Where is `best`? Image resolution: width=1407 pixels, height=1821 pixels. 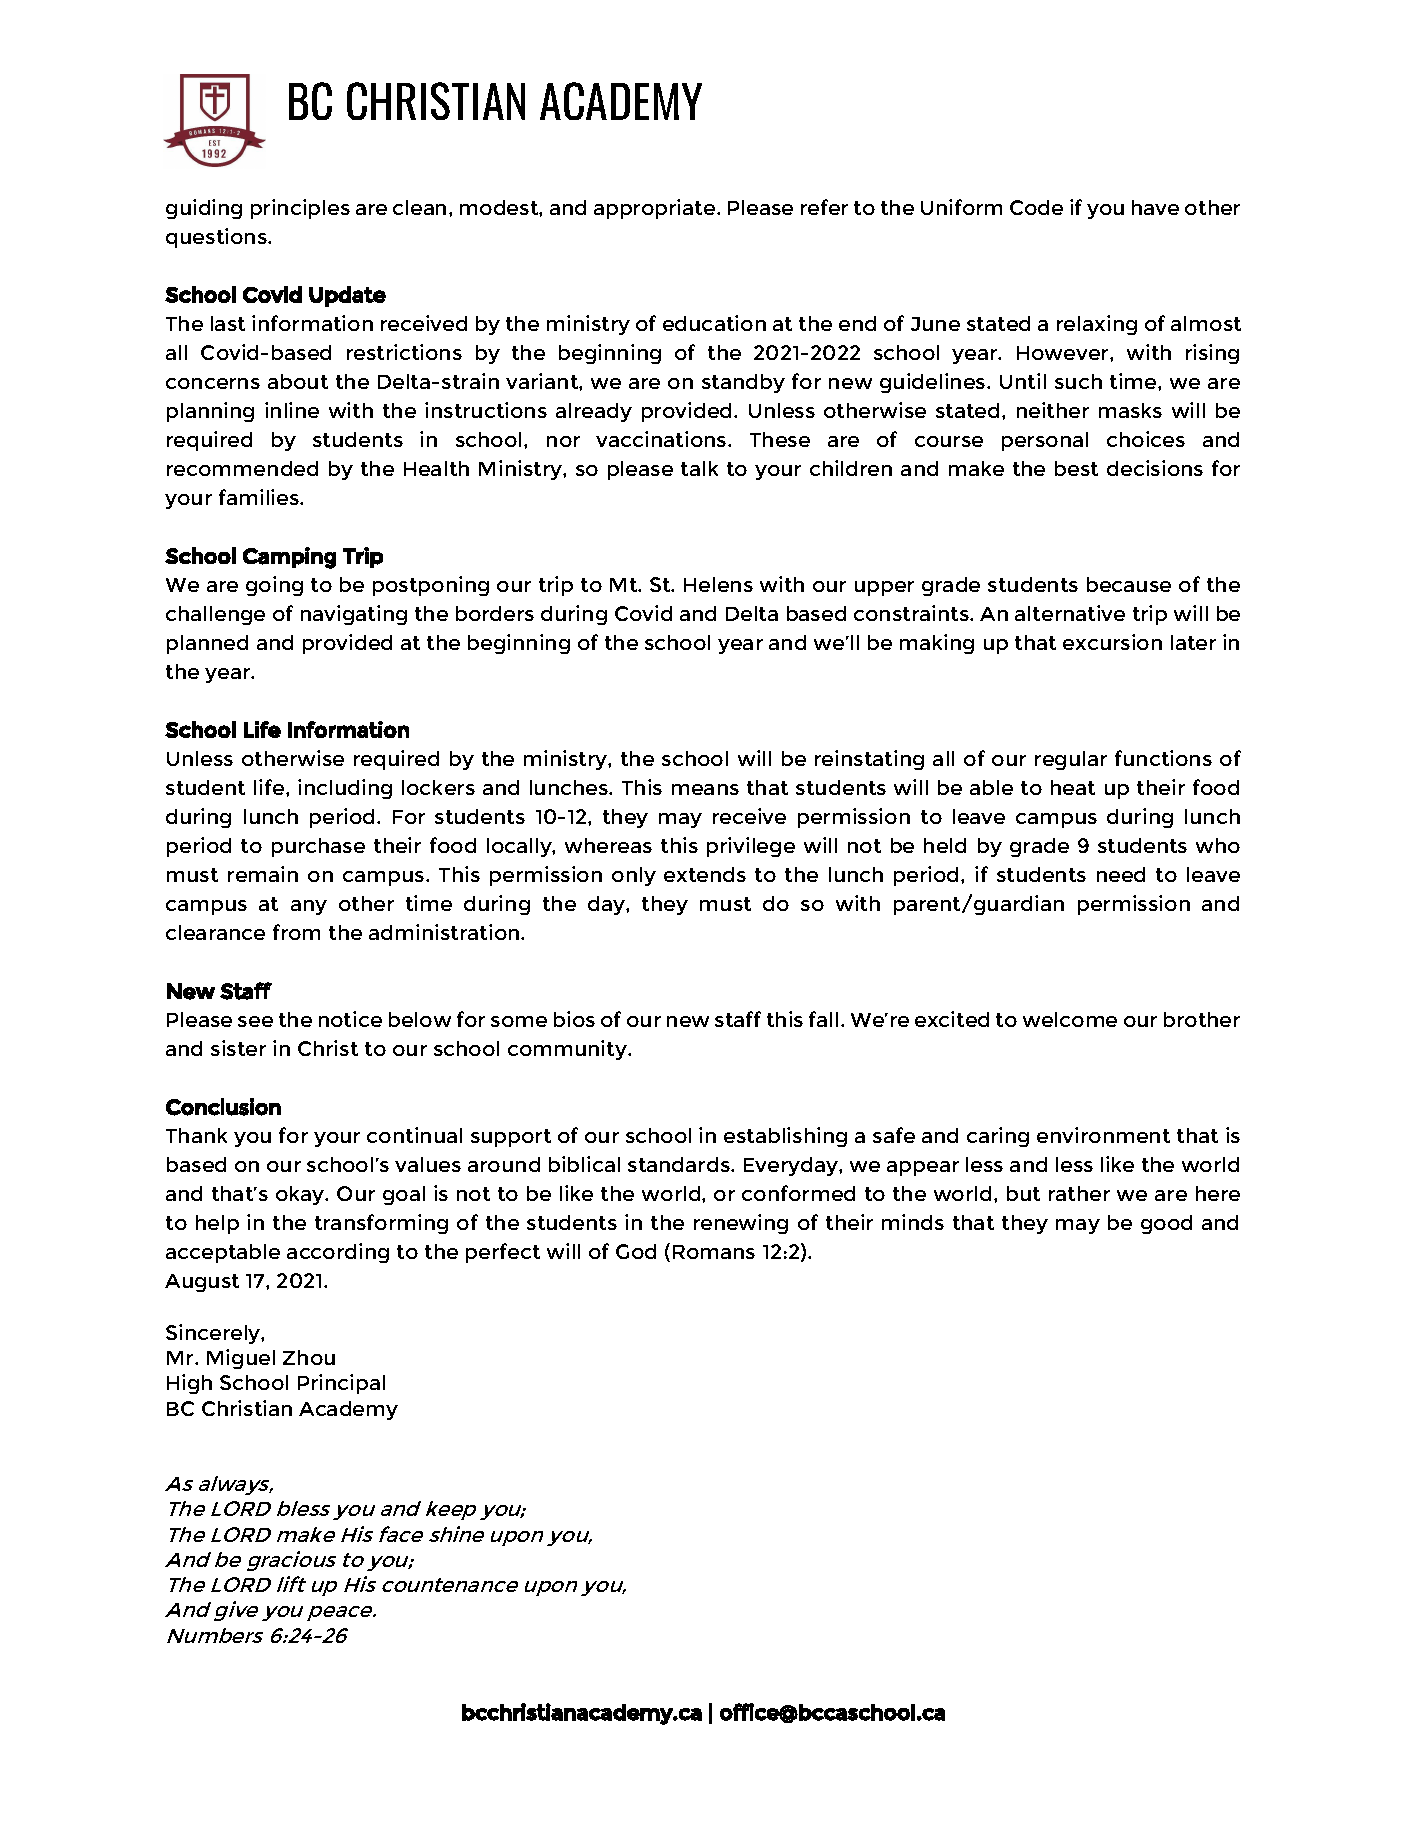
best is located at coordinates (1076, 468).
